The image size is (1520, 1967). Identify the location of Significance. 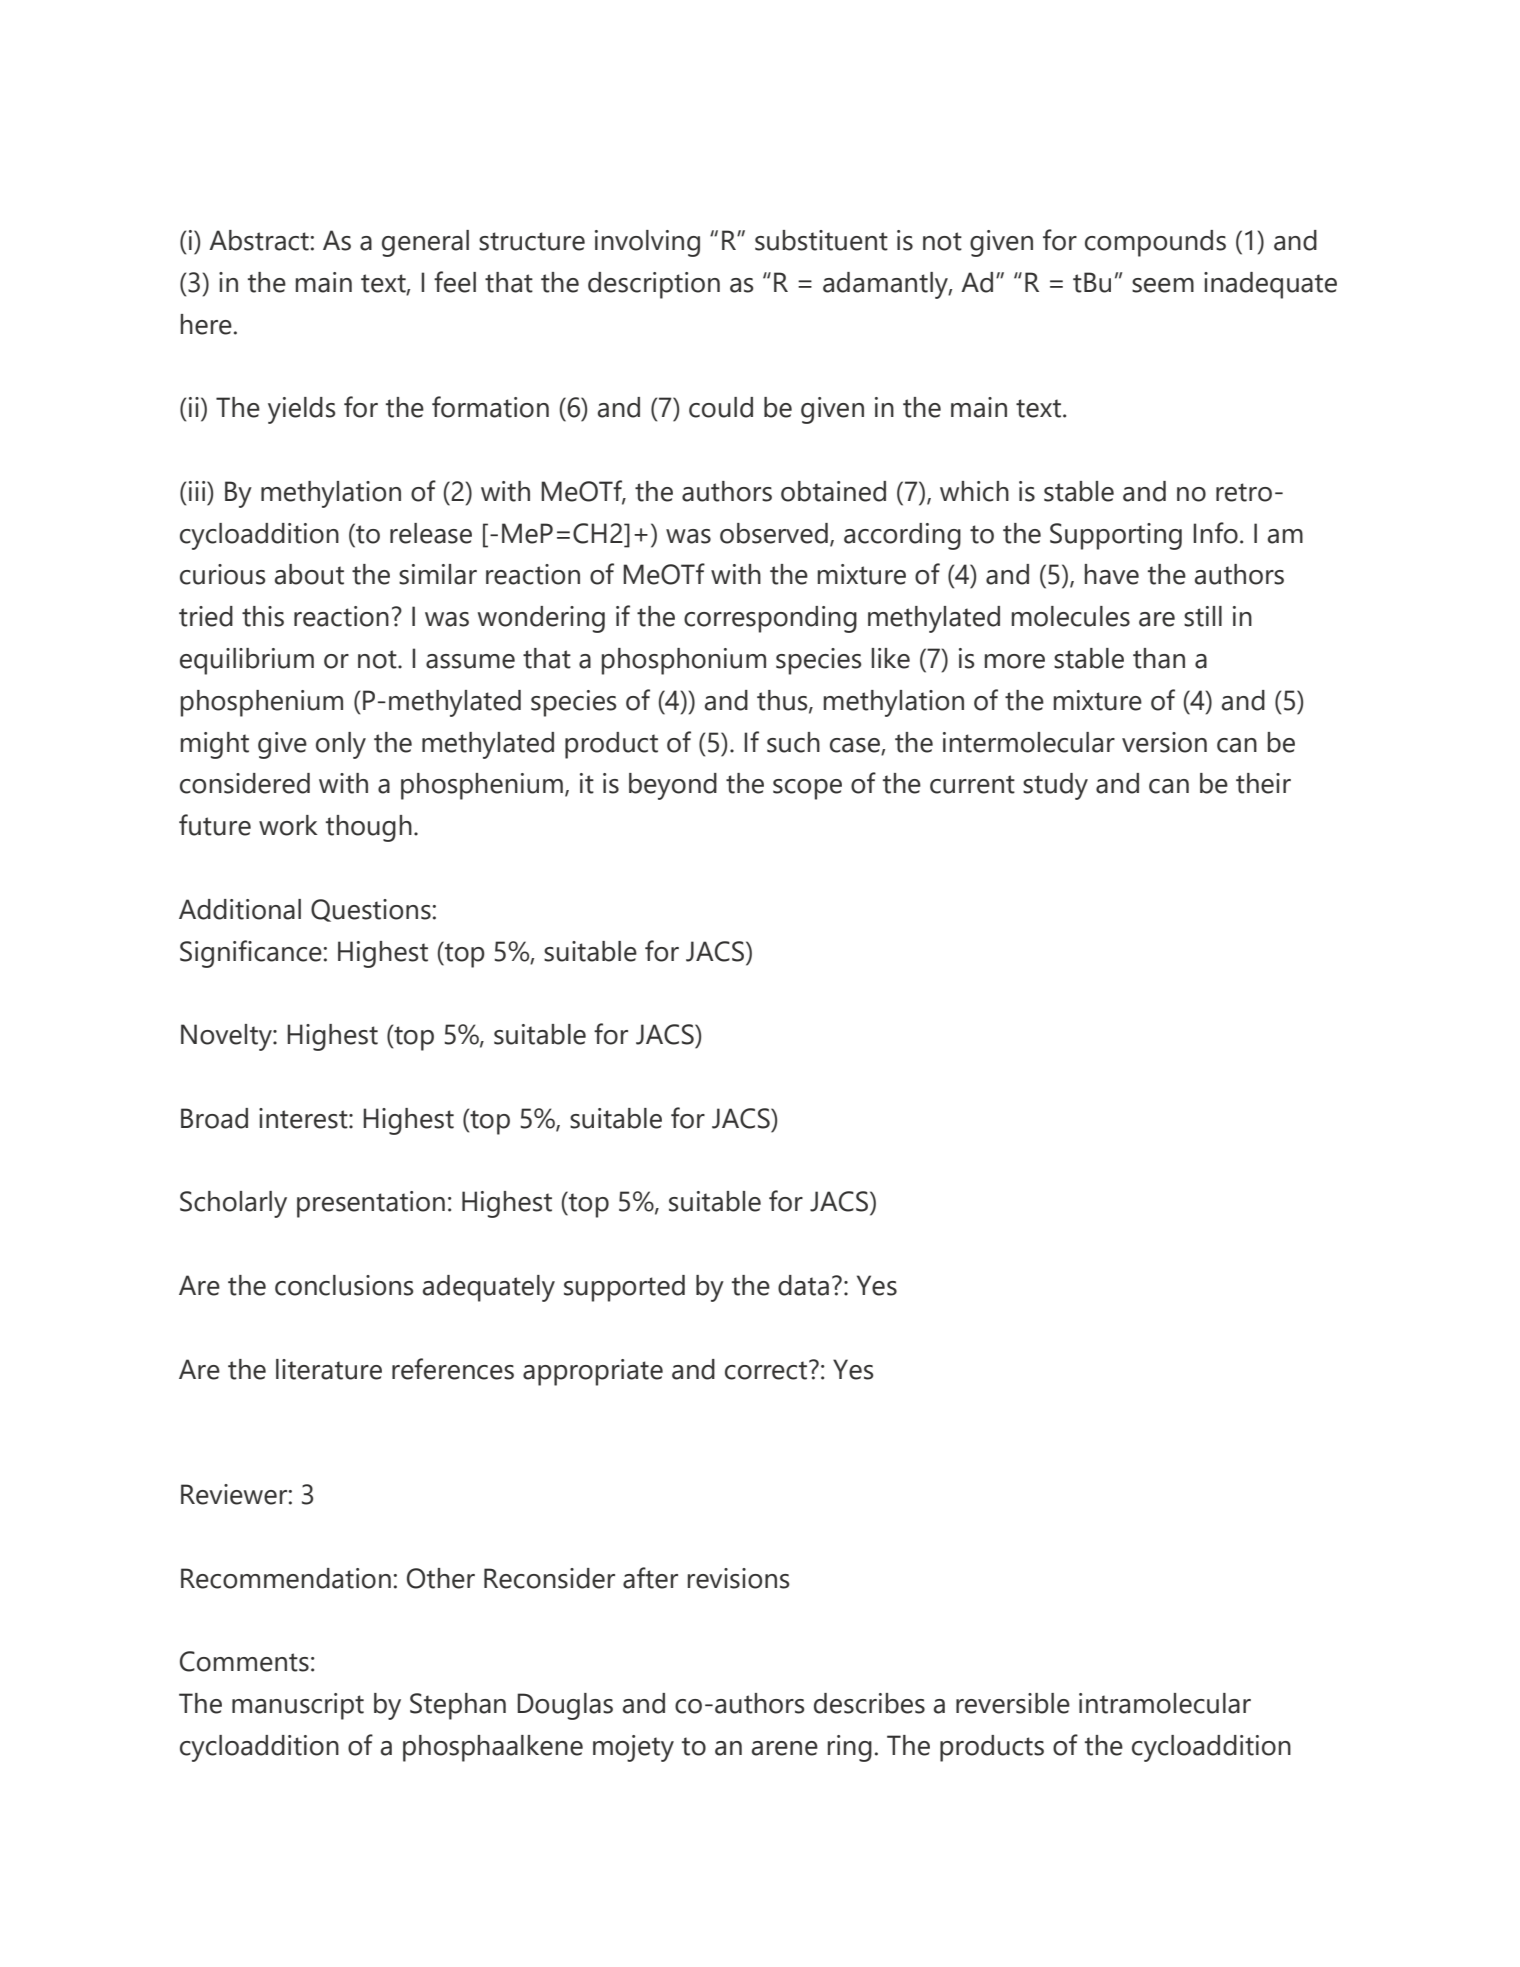
(252, 954).
